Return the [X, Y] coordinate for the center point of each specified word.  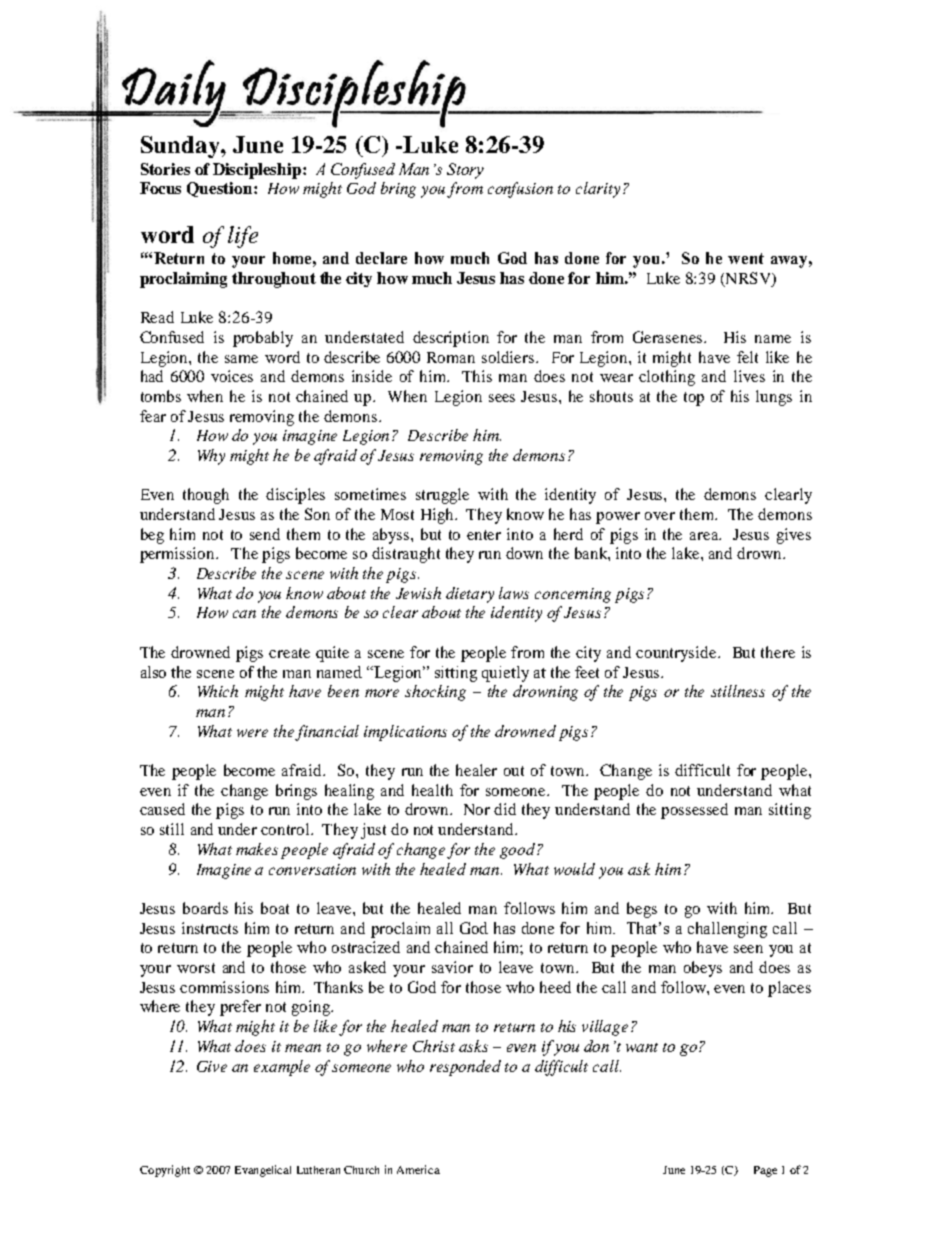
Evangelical [263, 1171]
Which [218, 691]
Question [221, 189]
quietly [505, 674]
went [746, 258]
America [418, 1169]
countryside [677, 654]
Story [465, 171]
